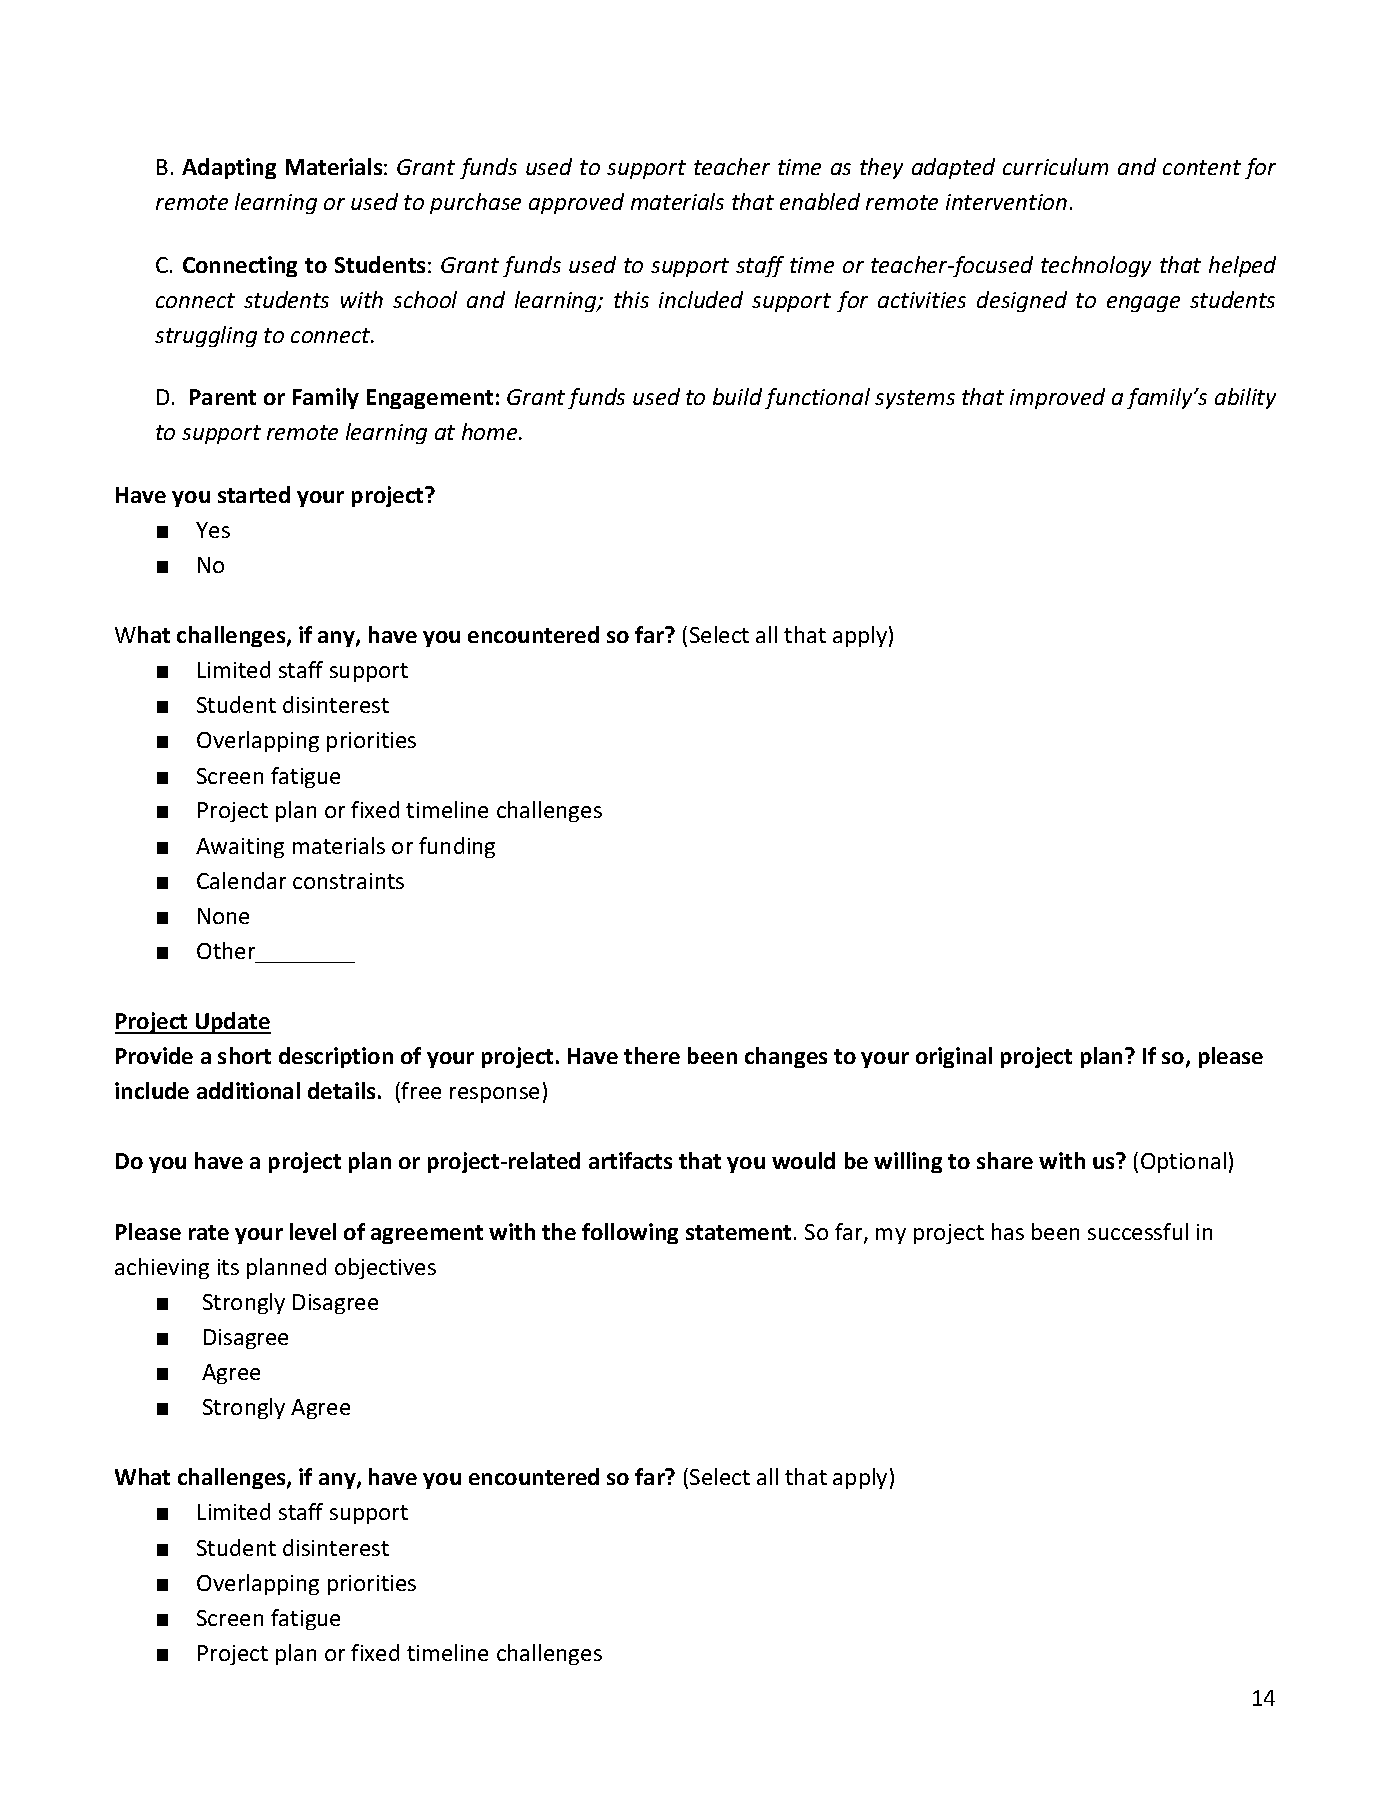 The width and height of the document is (1391, 1800). Describe the element at coordinates (240, 848) in the document. I see `Awaiting` at that location.
